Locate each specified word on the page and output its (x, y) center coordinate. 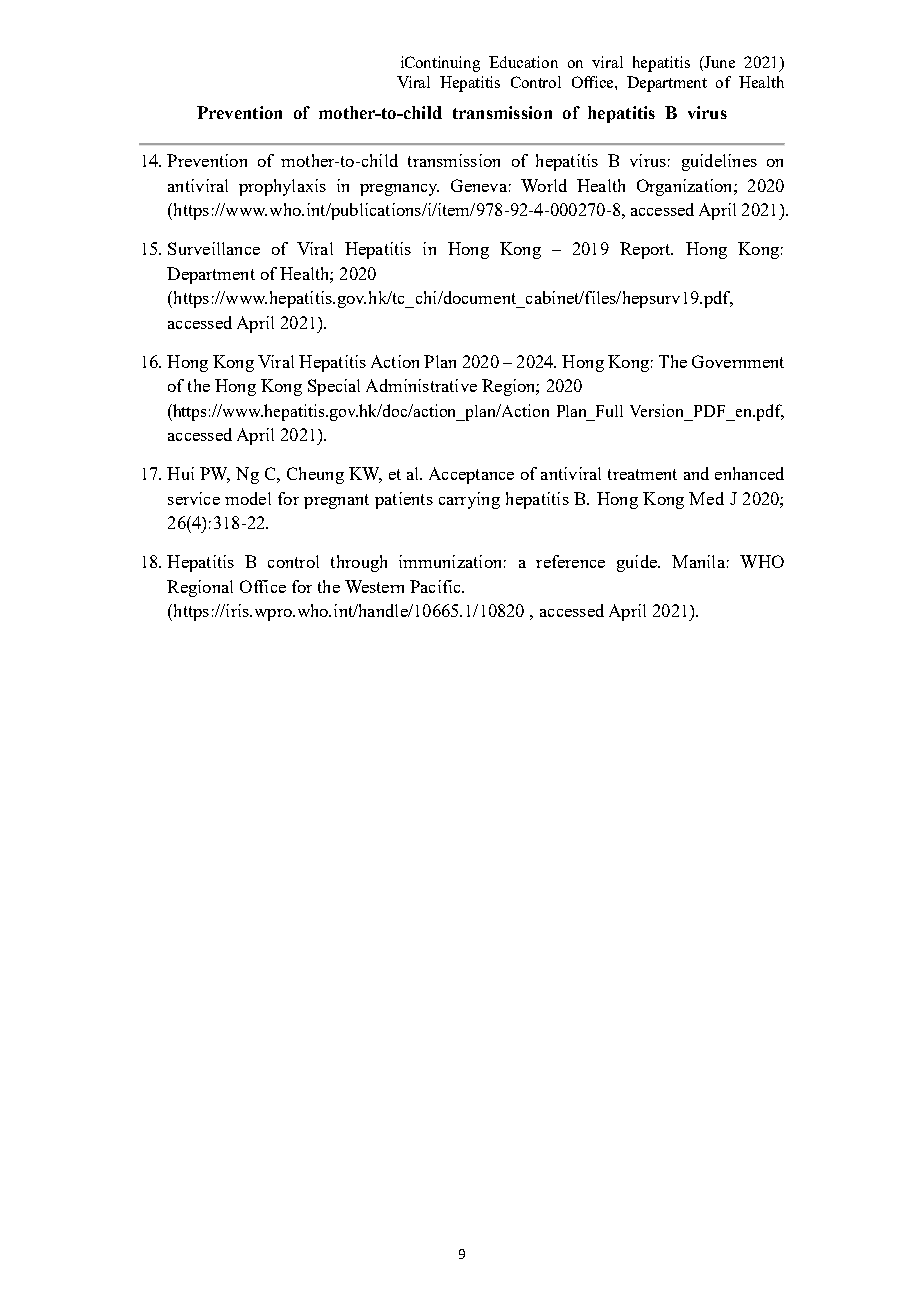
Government (738, 361)
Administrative (421, 385)
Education (523, 62)
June (719, 62)
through (359, 563)
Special (334, 387)
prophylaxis (282, 187)
